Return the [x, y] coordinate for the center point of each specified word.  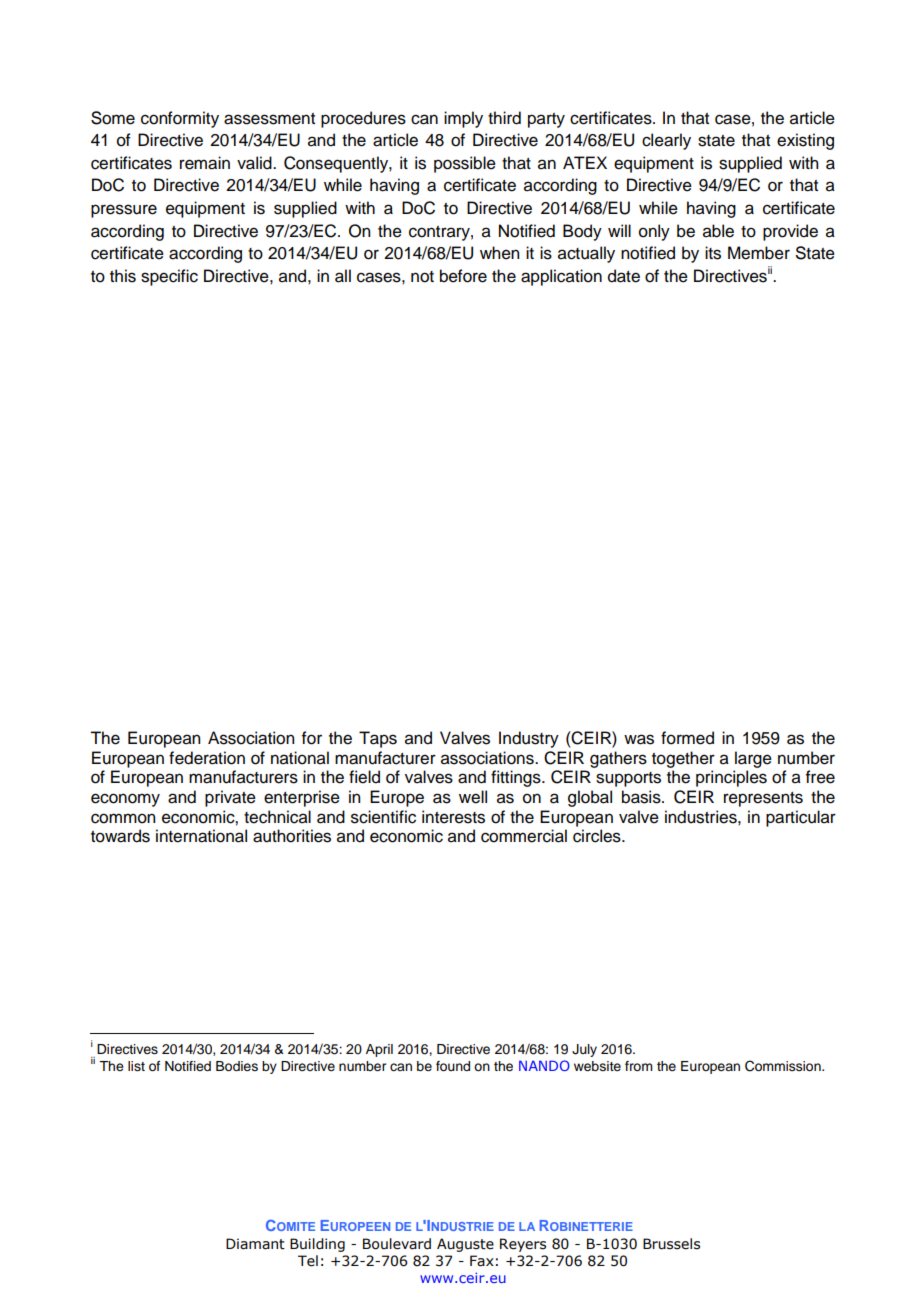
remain [205, 163]
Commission [784, 1066]
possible [465, 164]
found [453, 1066]
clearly [666, 141]
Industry [529, 739]
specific [169, 277]
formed [687, 738]
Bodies [237, 1066]
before [463, 276]
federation [207, 758]
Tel [308, 1261]
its [713, 253]
